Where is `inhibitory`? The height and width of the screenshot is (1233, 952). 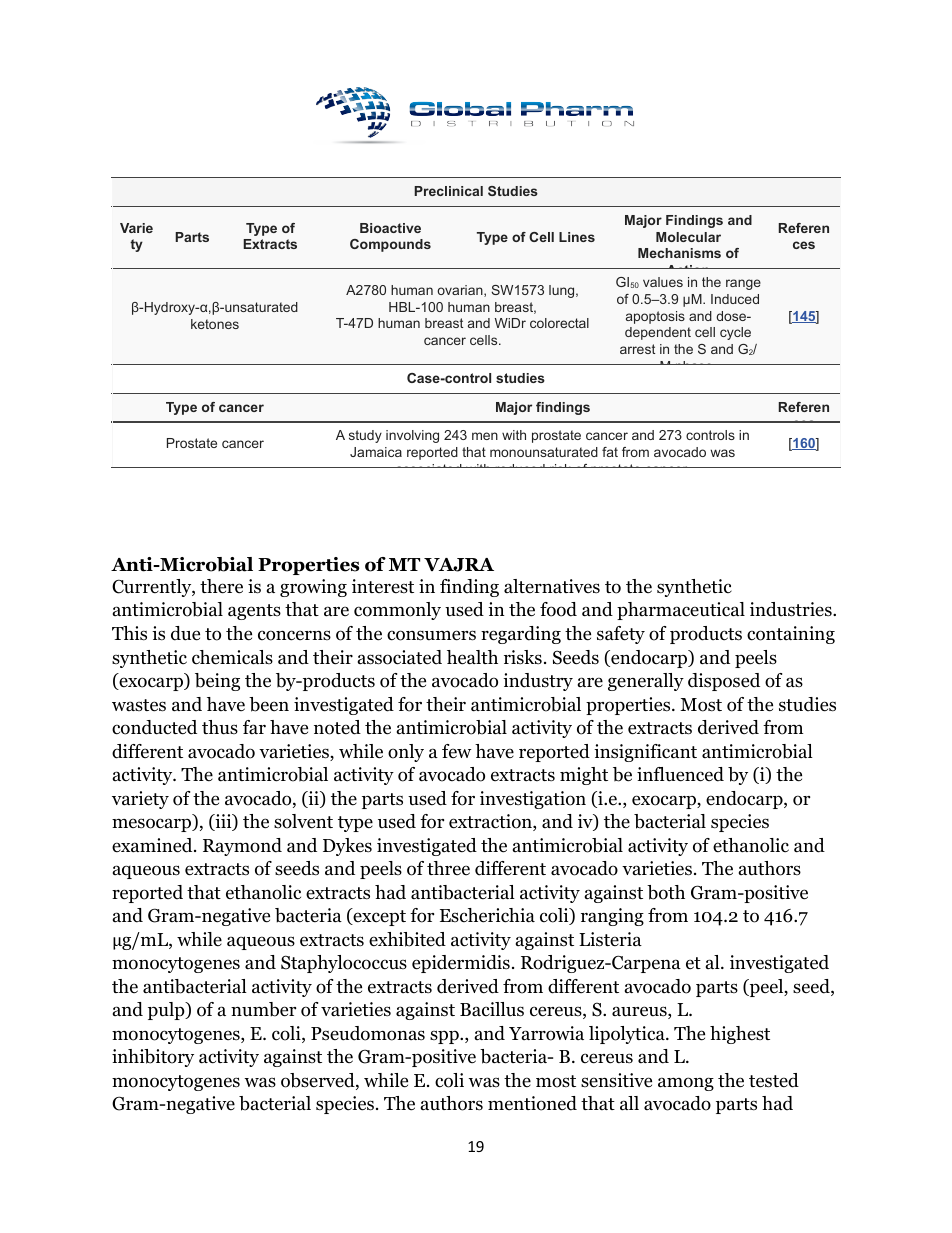 inhibitory is located at coordinates (153, 1058).
